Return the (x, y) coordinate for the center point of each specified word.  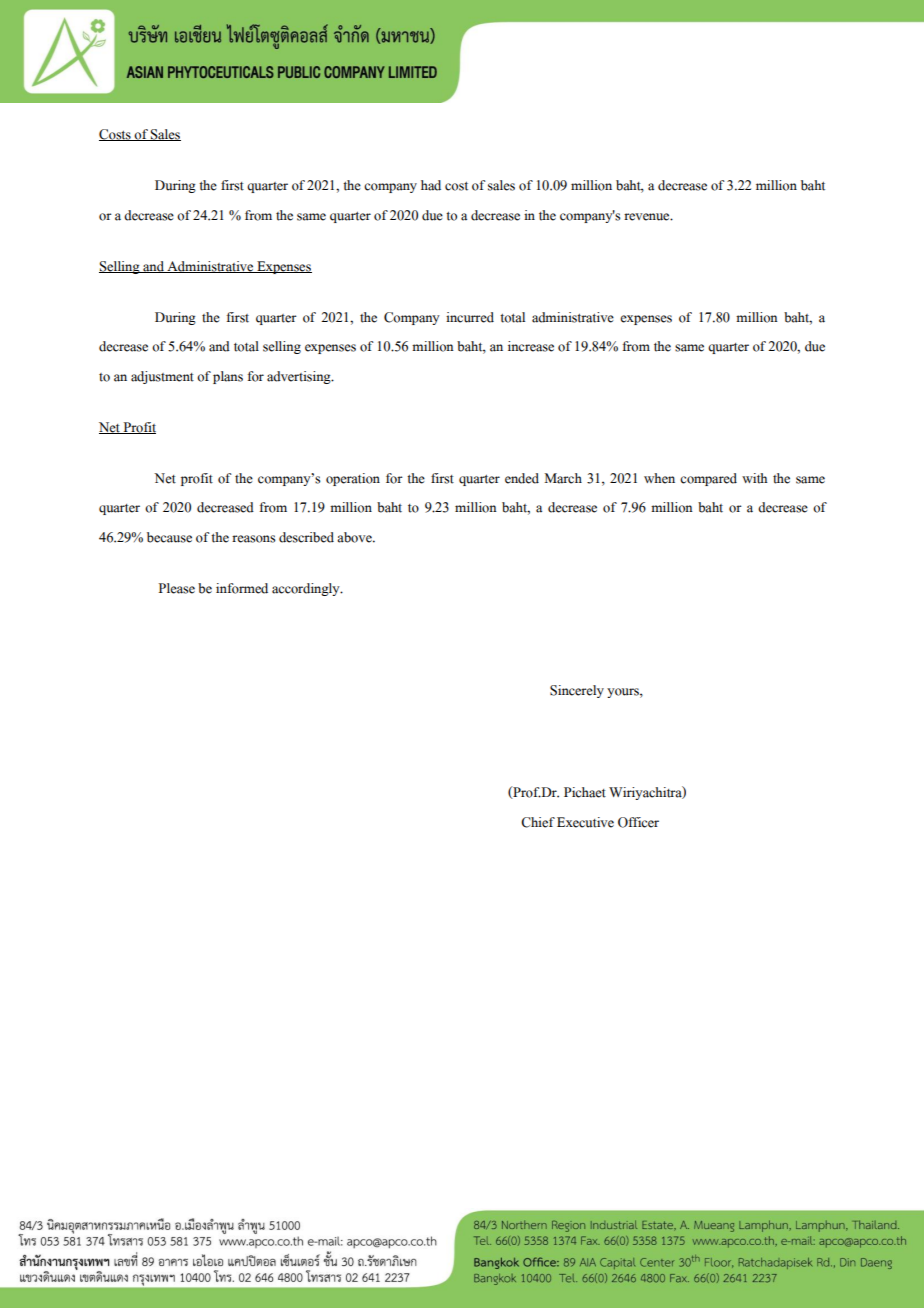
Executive (585, 822)
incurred (470, 317)
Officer (638, 822)
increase (531, 346)
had (431, 185)
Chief (538, 822)
